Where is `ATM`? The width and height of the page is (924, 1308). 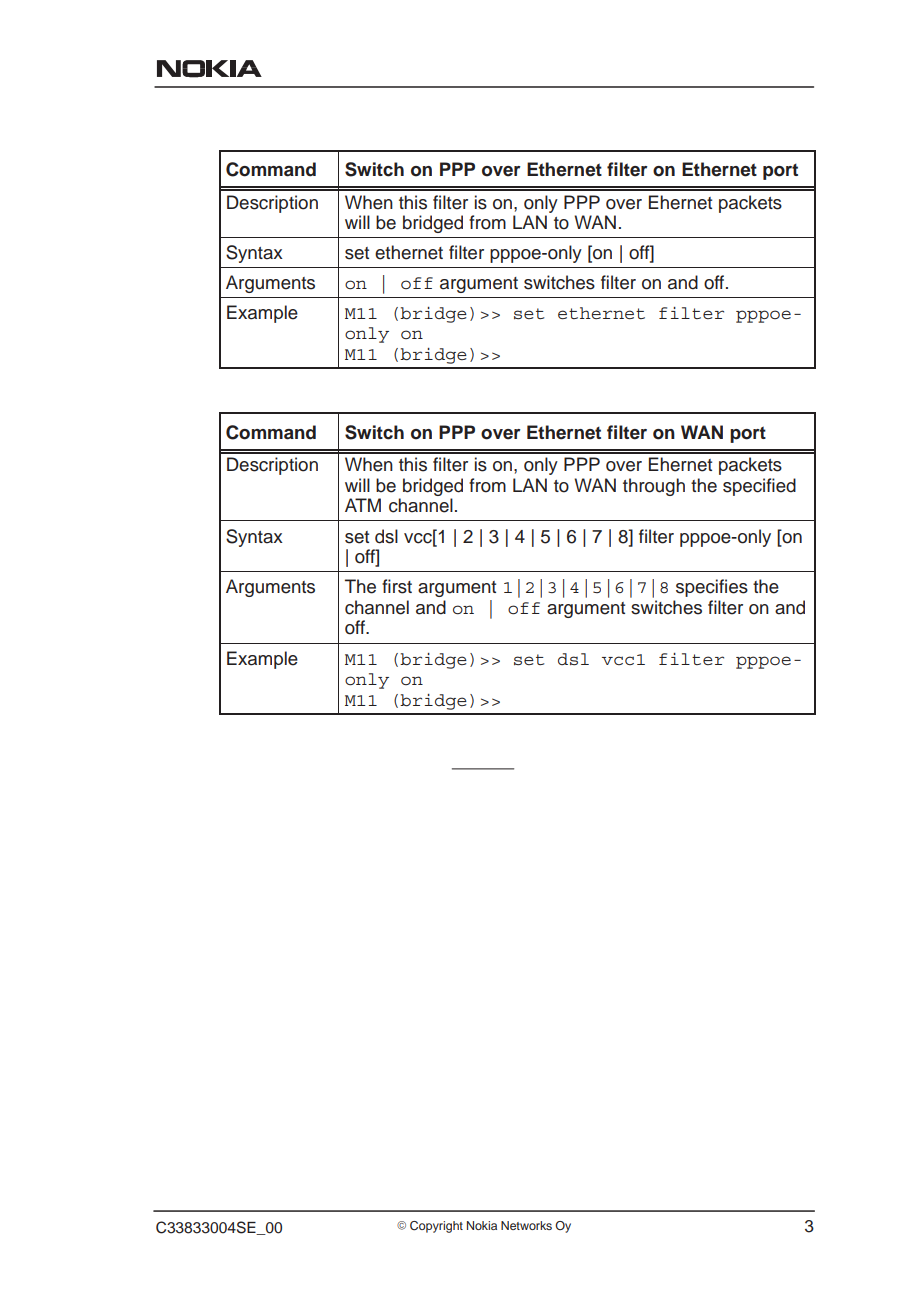
ATM is located at coordinates (363, 505).
